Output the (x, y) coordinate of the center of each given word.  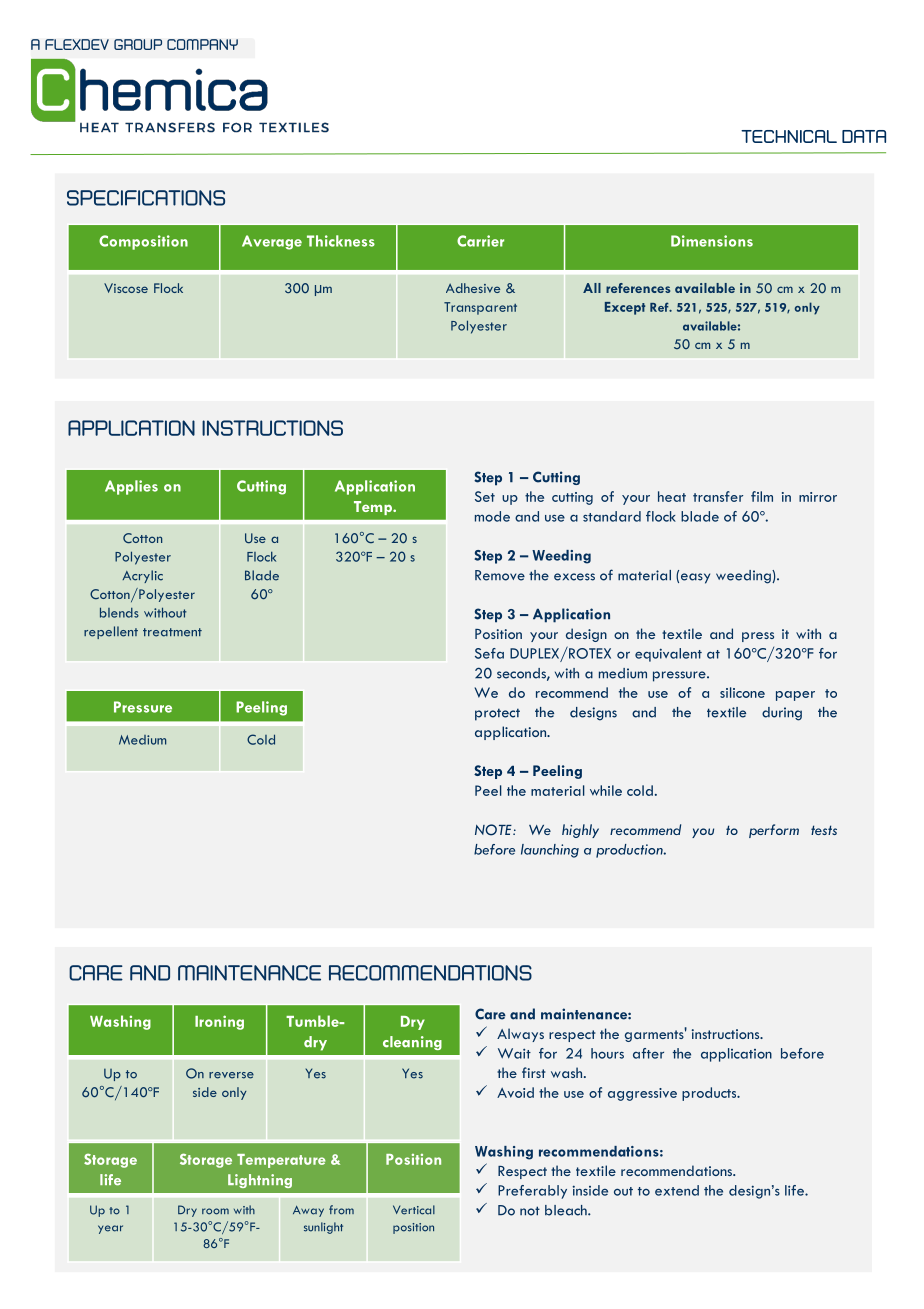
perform (774, 831)
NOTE (494, 830)
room (215, 1211)
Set (485, 496)
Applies (131, 487)
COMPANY (202, 44)
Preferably (532, 1192)
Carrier (480, 241)
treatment (172, 632)
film (762, 496)
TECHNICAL (789, 136)
